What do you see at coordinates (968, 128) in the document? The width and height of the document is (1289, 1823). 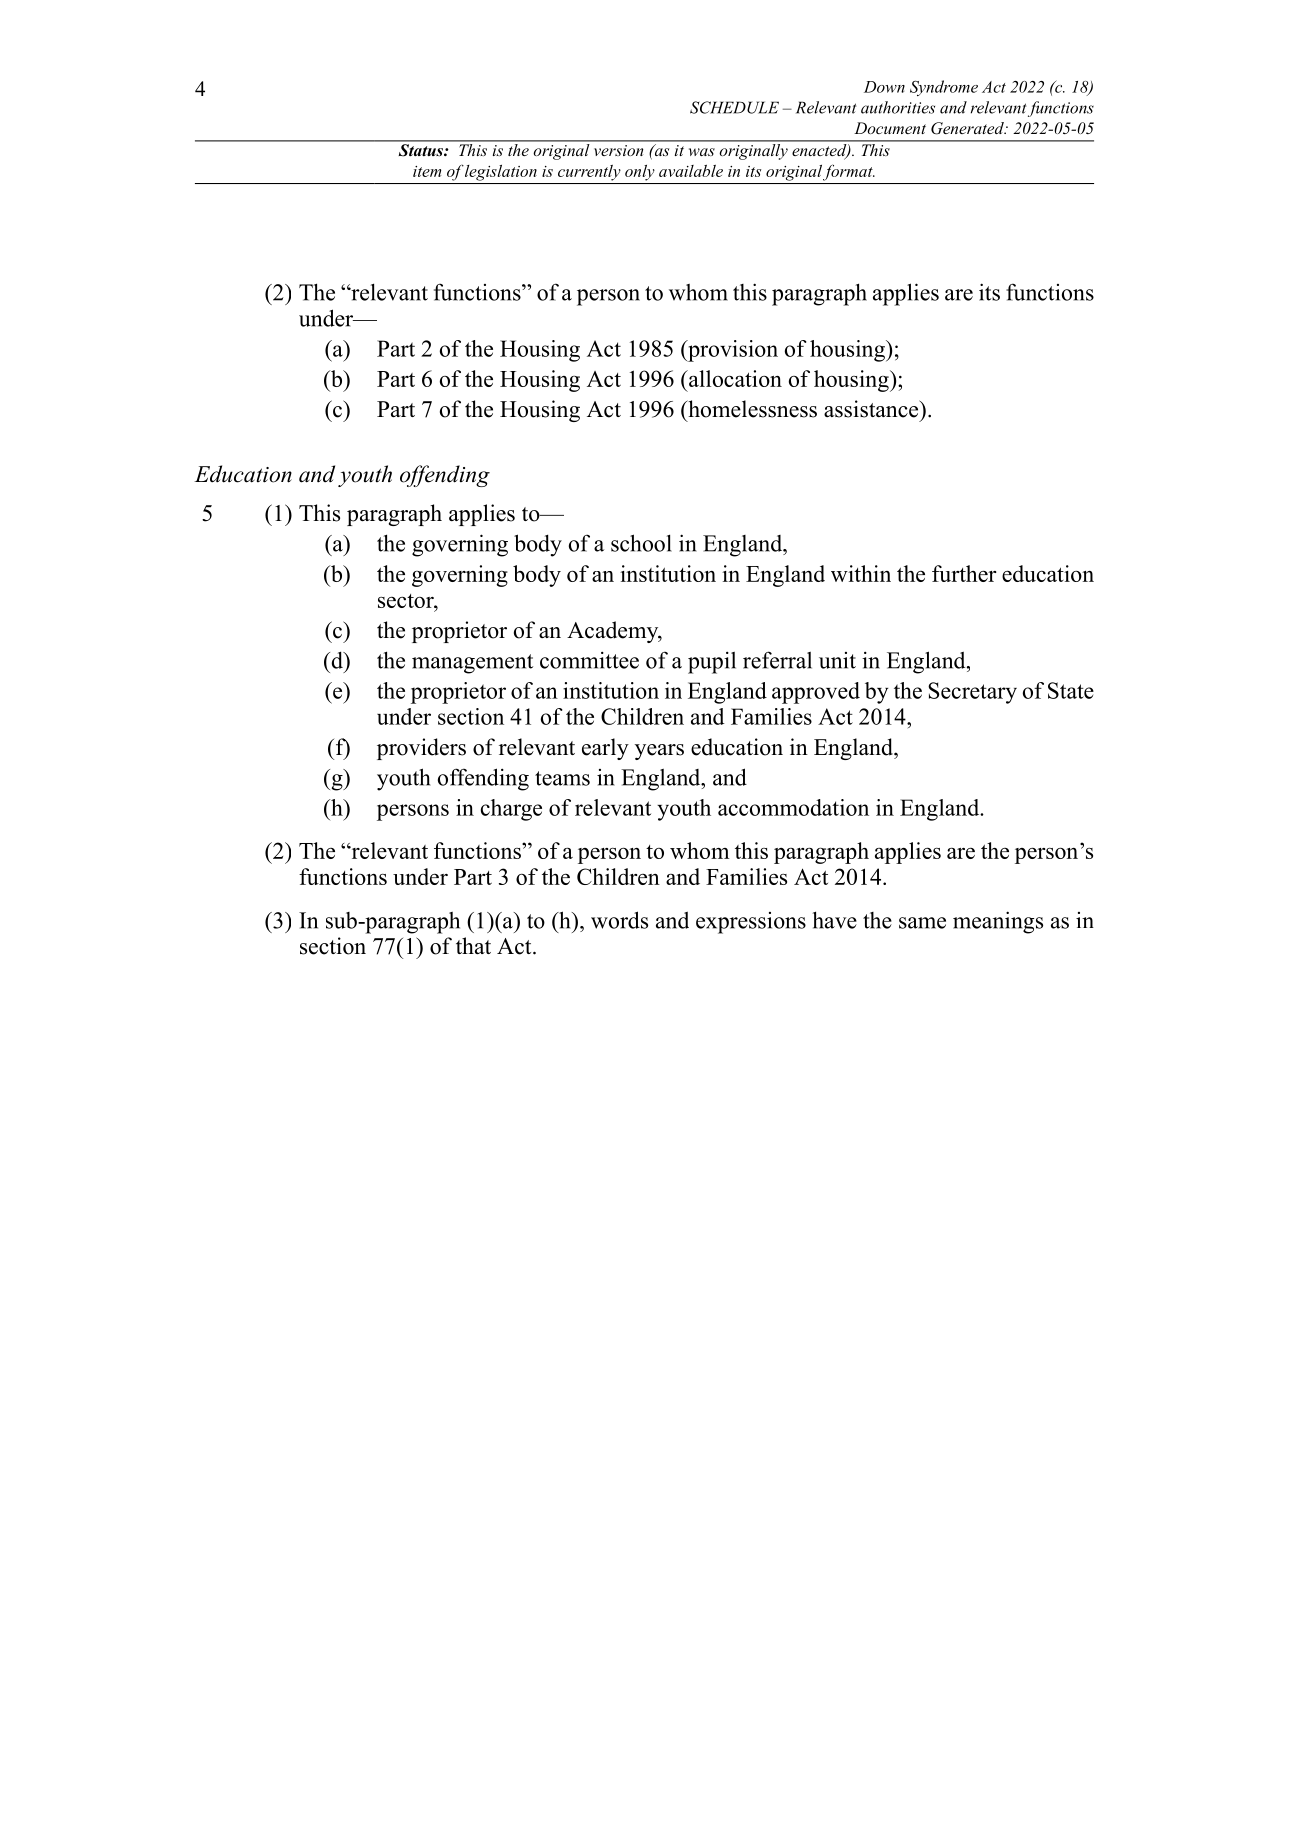 I see `Generated` at bounding box center [968, 128].
